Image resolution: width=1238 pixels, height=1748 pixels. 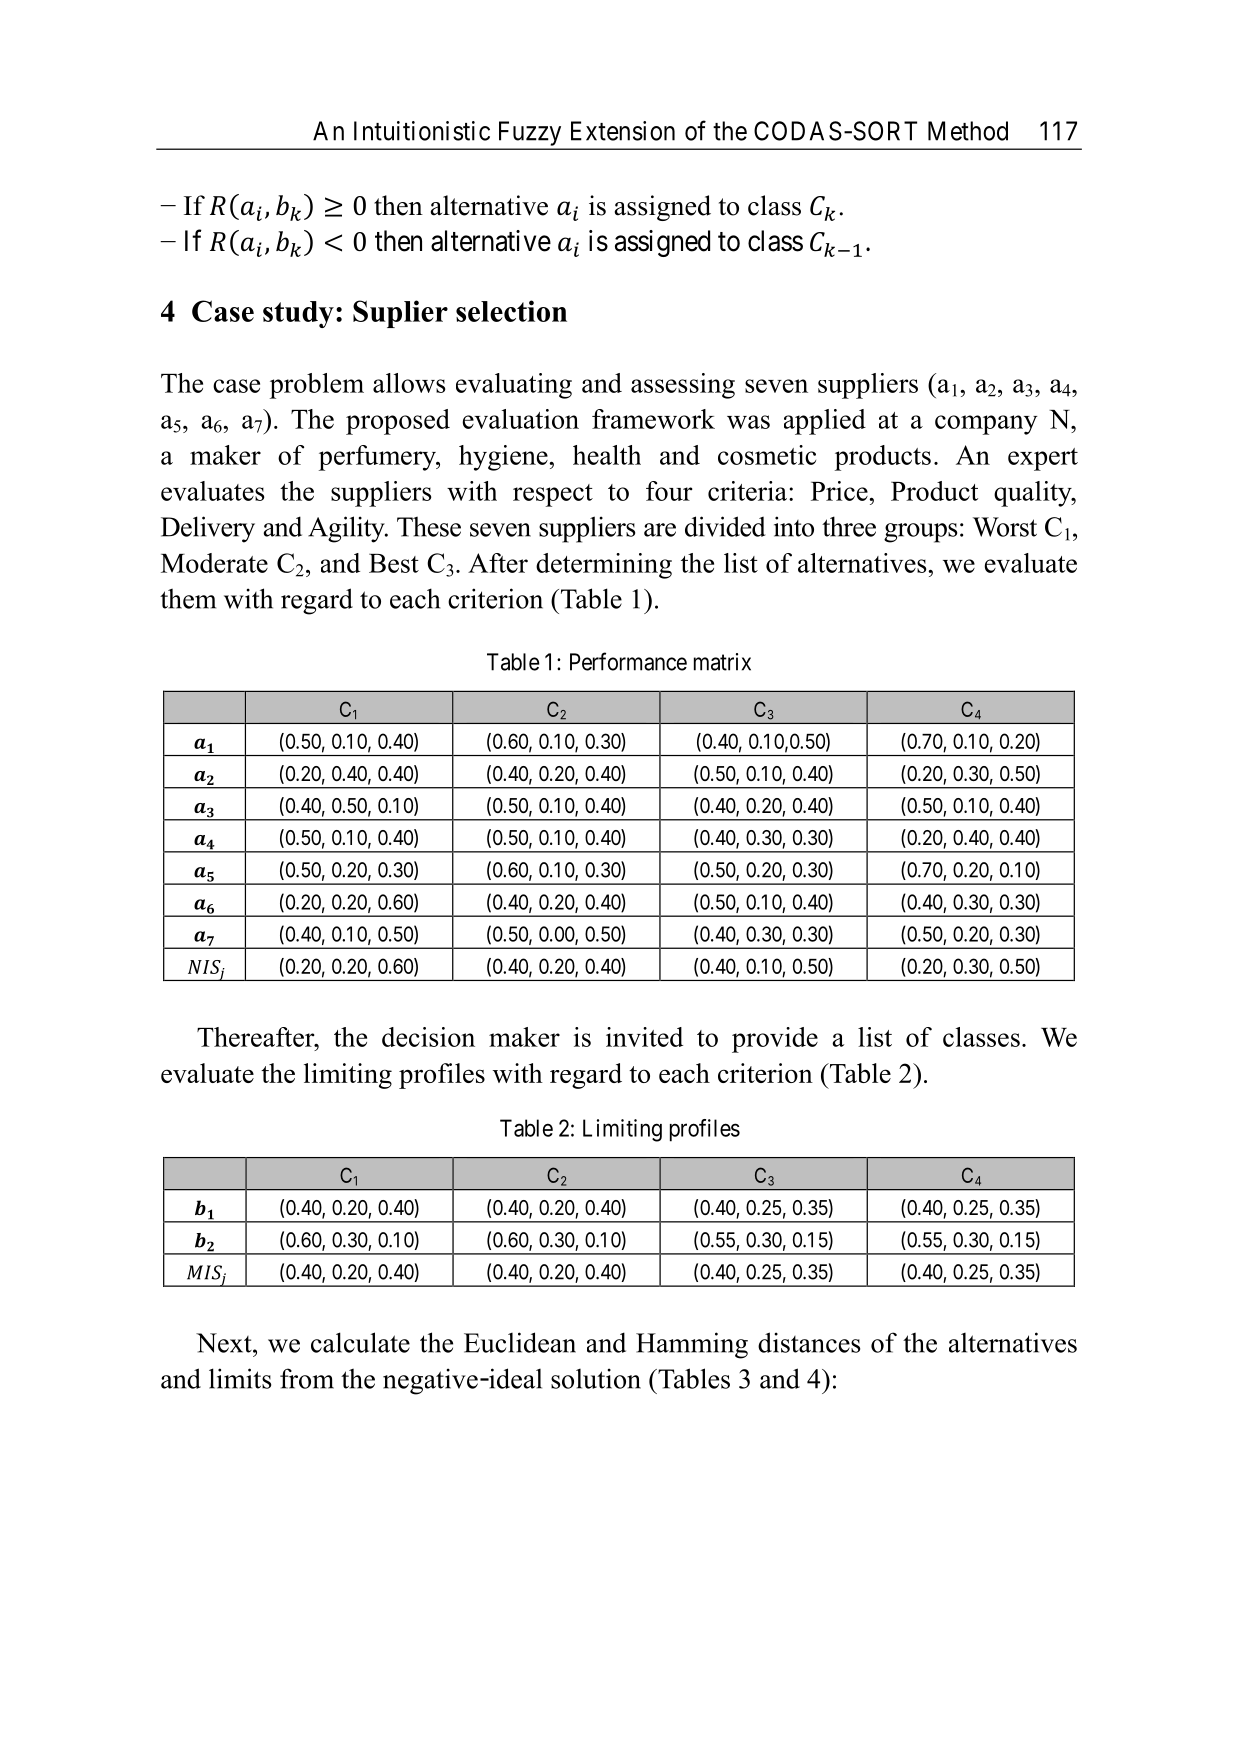 I want to click on invited, so click(x=644, y=1037).
